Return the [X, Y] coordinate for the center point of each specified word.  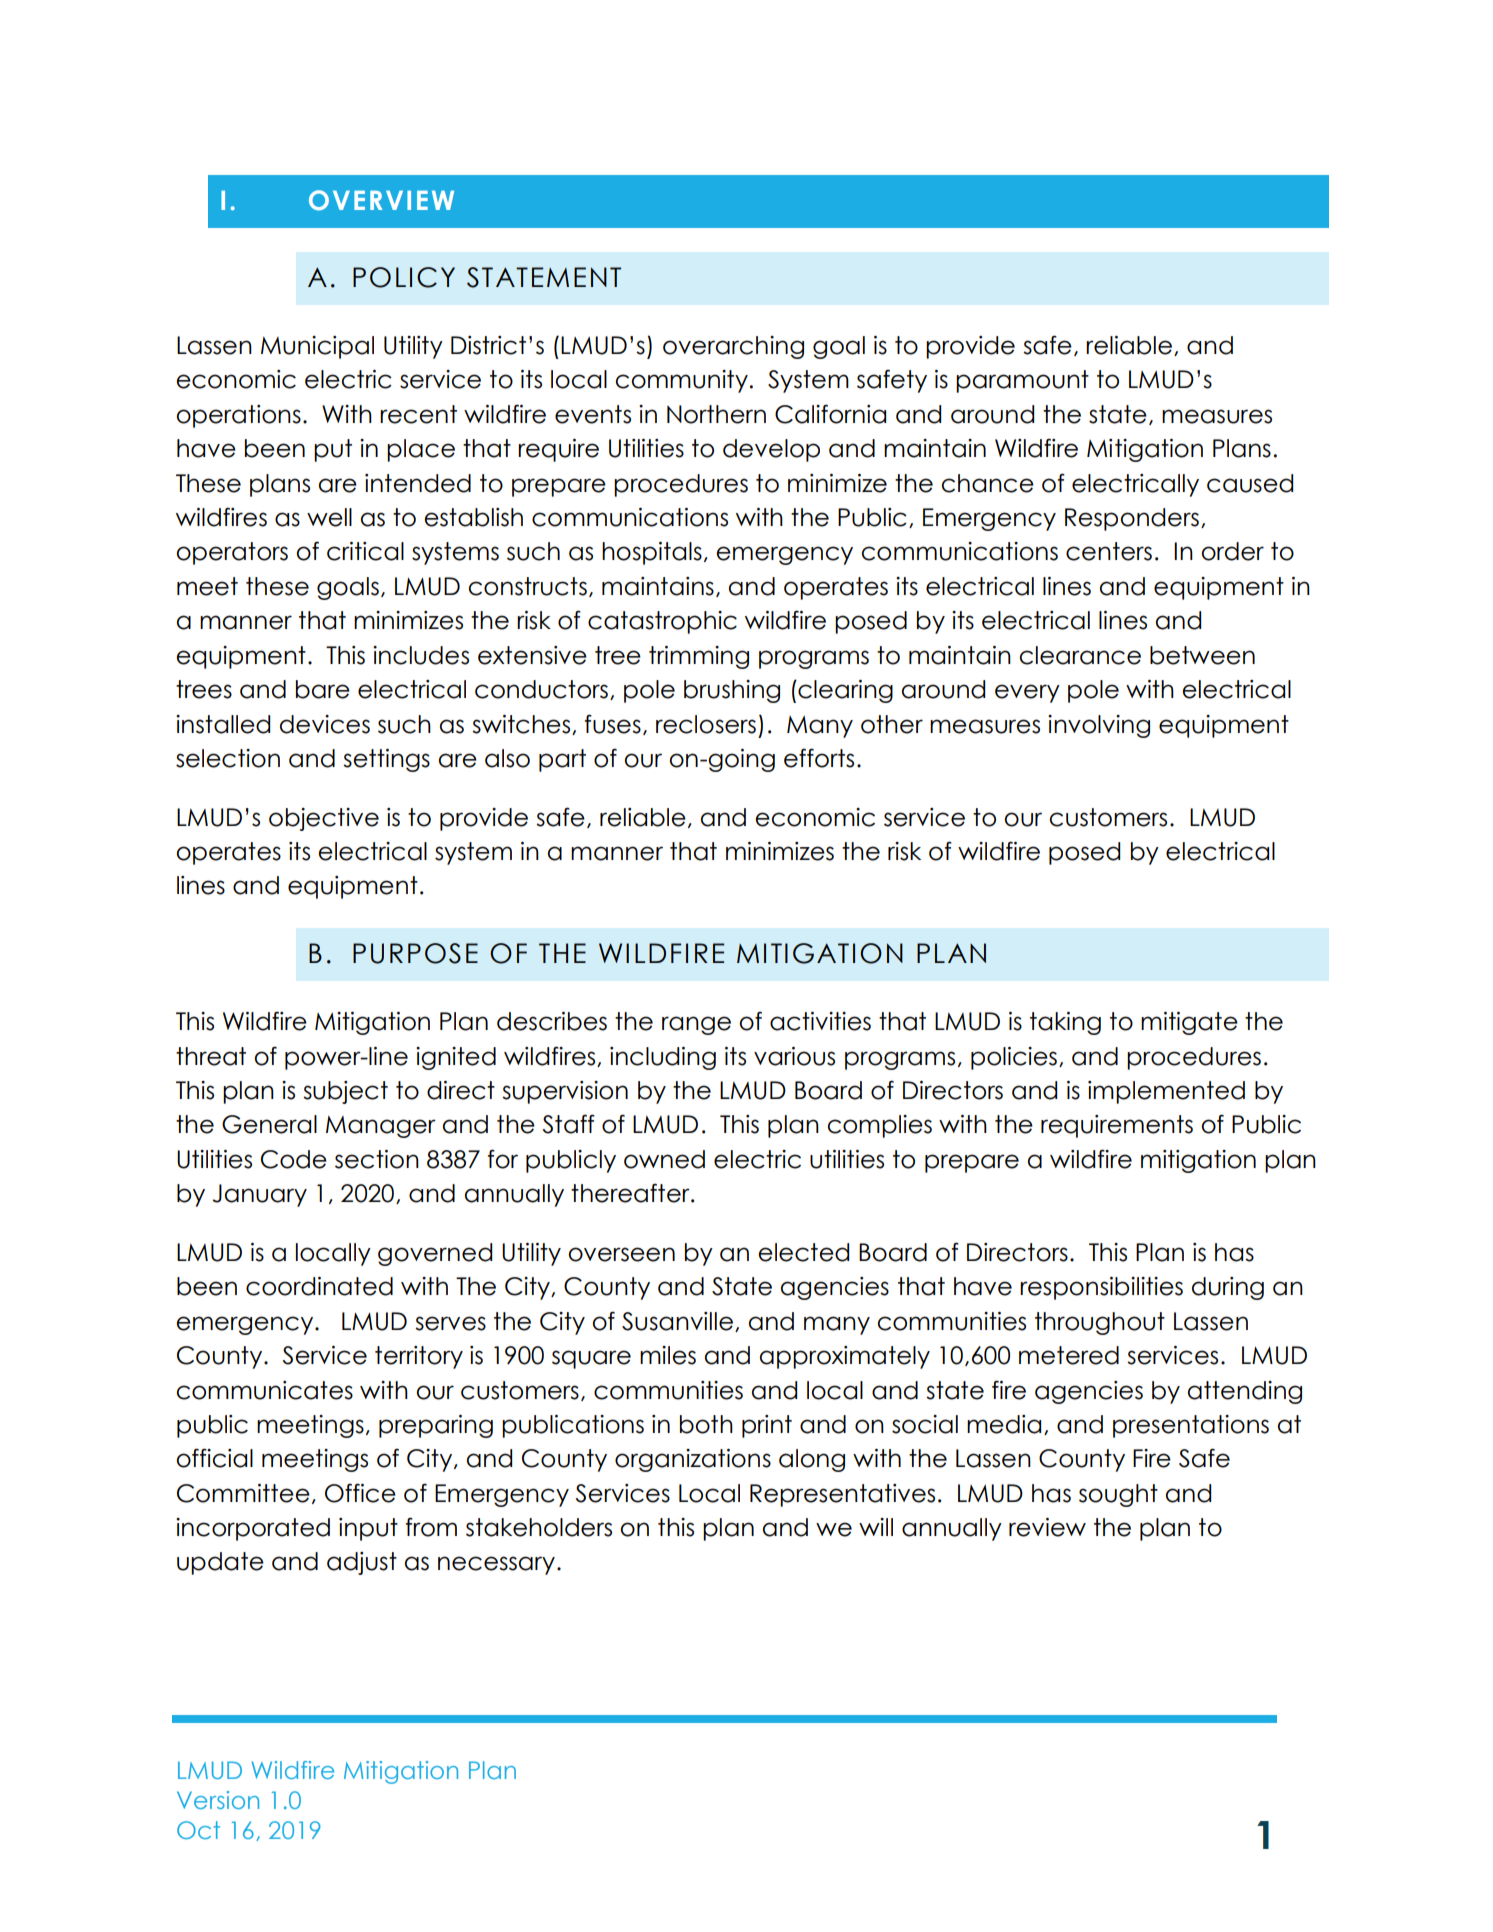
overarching [733, 347]
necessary [496, 1565]
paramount [1022, 381]
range [696, 1025]
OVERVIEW [381, 200]
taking [1065, 1023]
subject [345, 1092]
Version [218, 1800]
